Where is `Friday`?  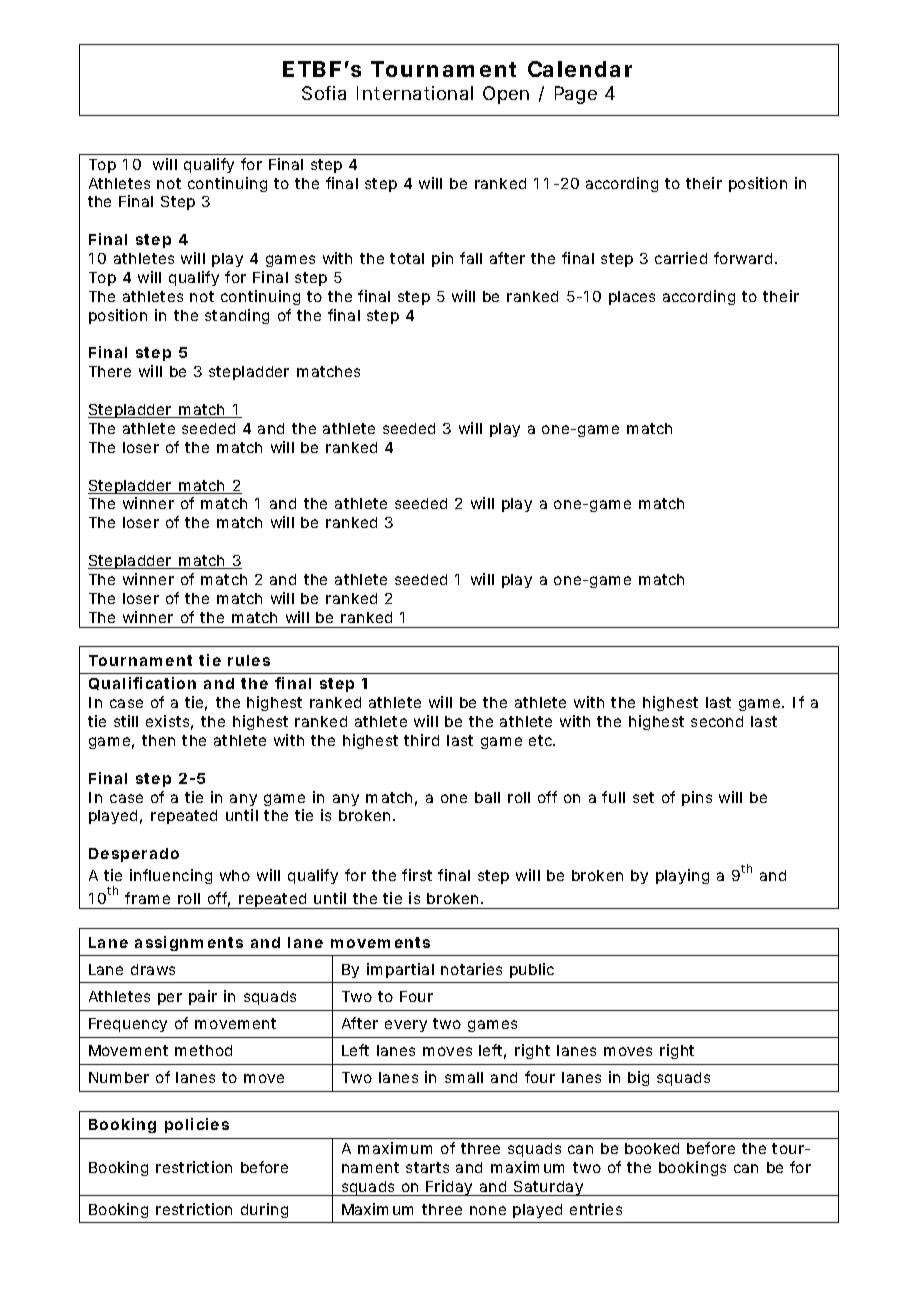 Friday is located at coordinates (450, 1188).
